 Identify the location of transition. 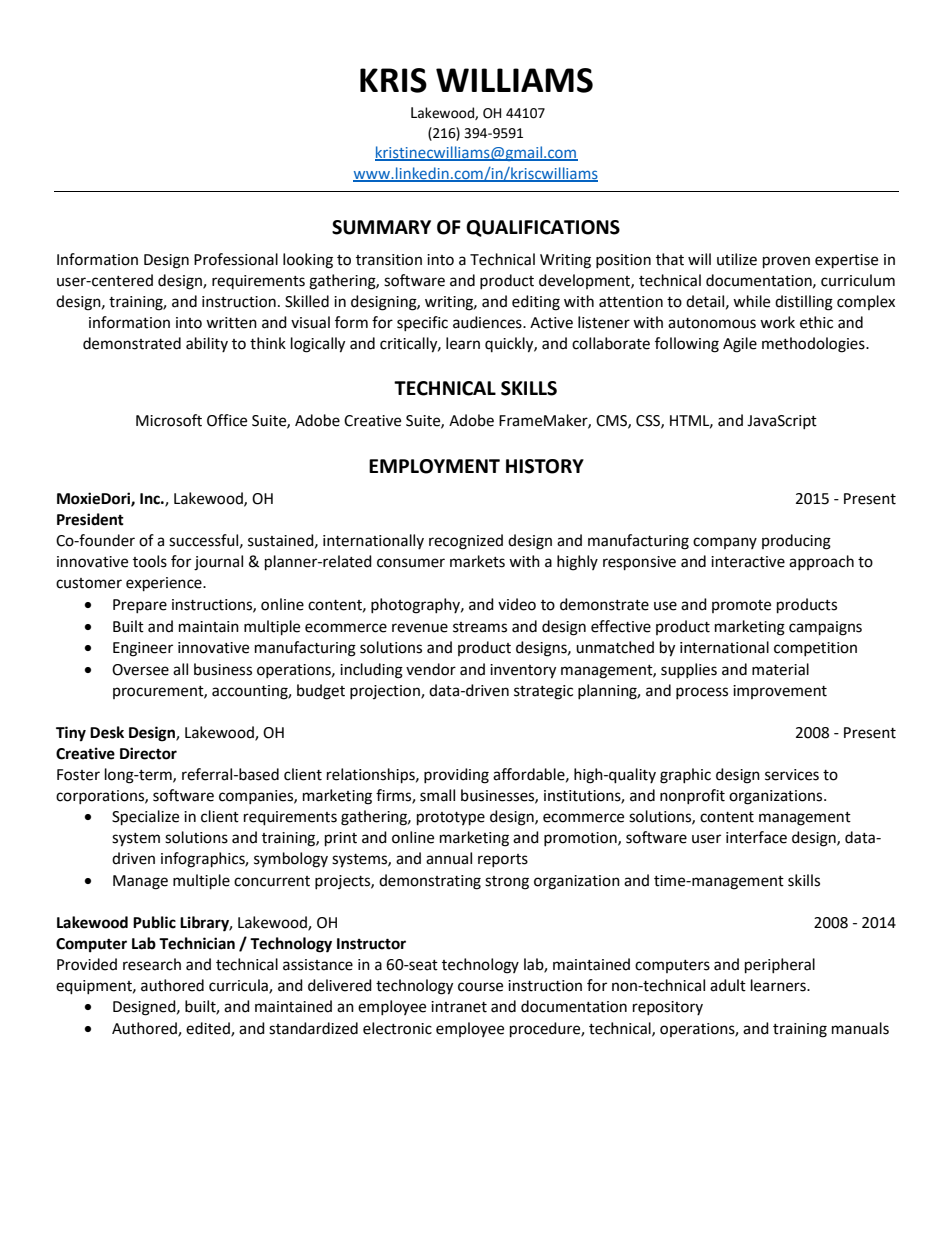
(389, 260).
